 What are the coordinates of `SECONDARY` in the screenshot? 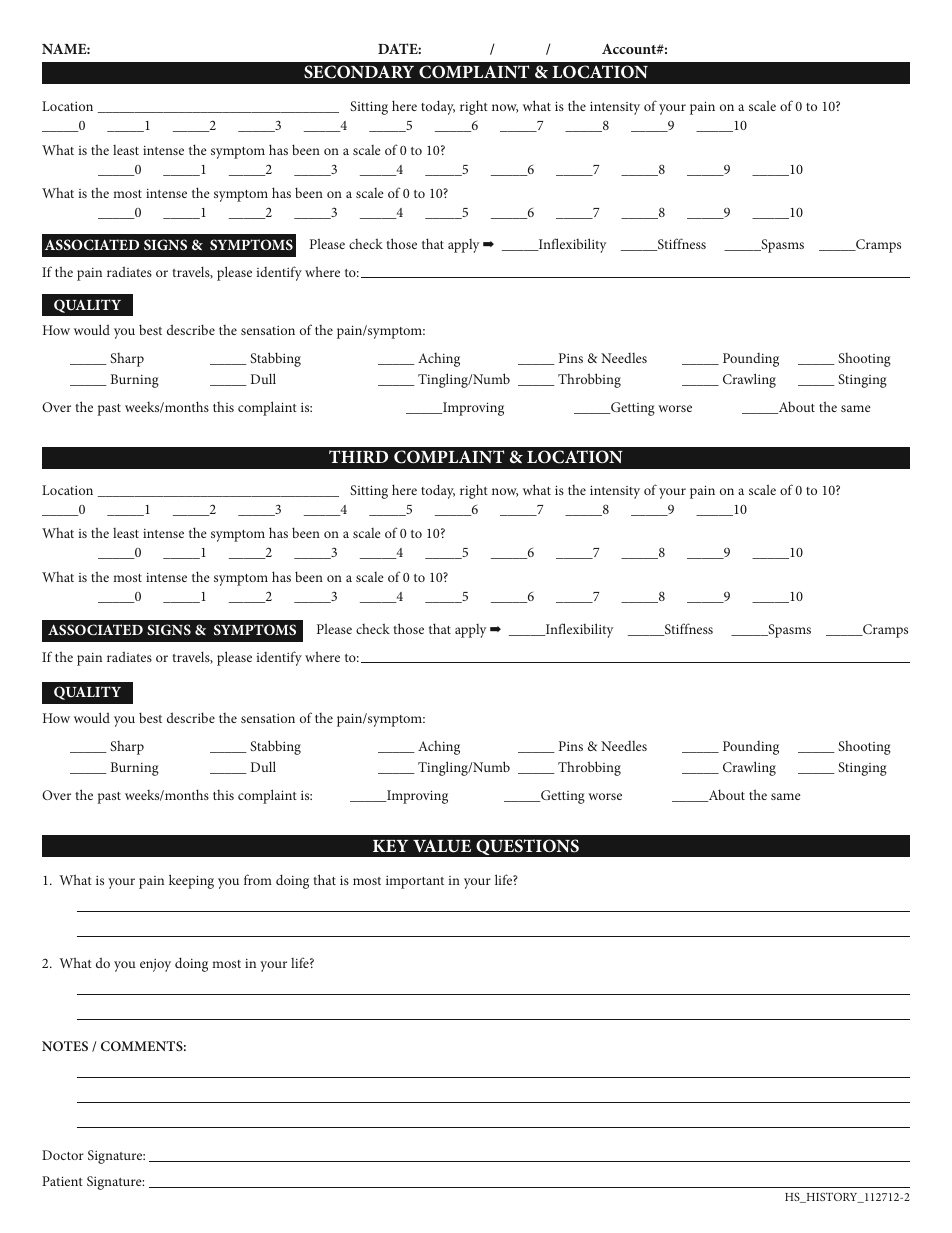 It's located at (359, 72).
